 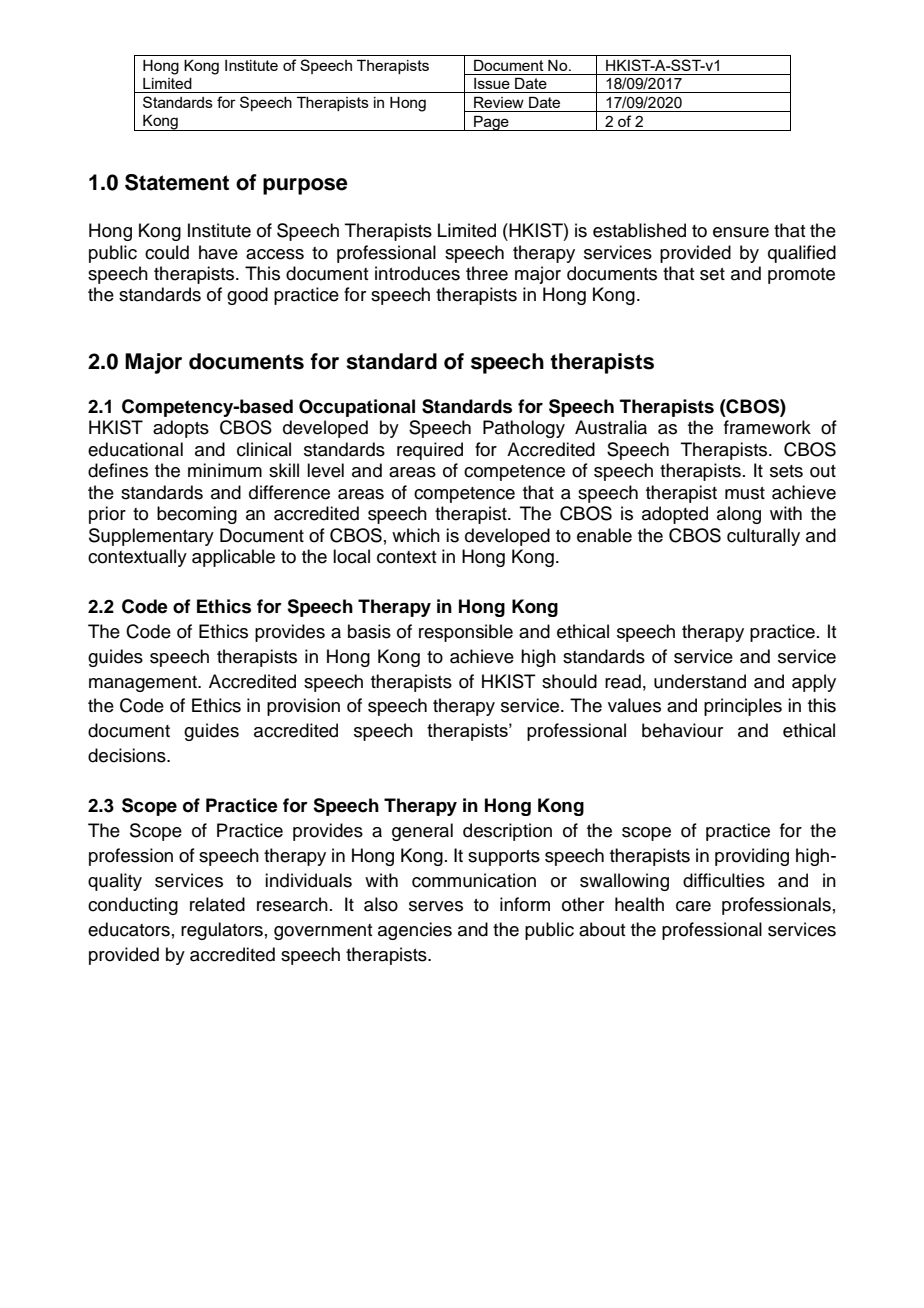 What do you see at coordinates (693, 906) in the document?
I see `care` at bounding box center [693, 906].
